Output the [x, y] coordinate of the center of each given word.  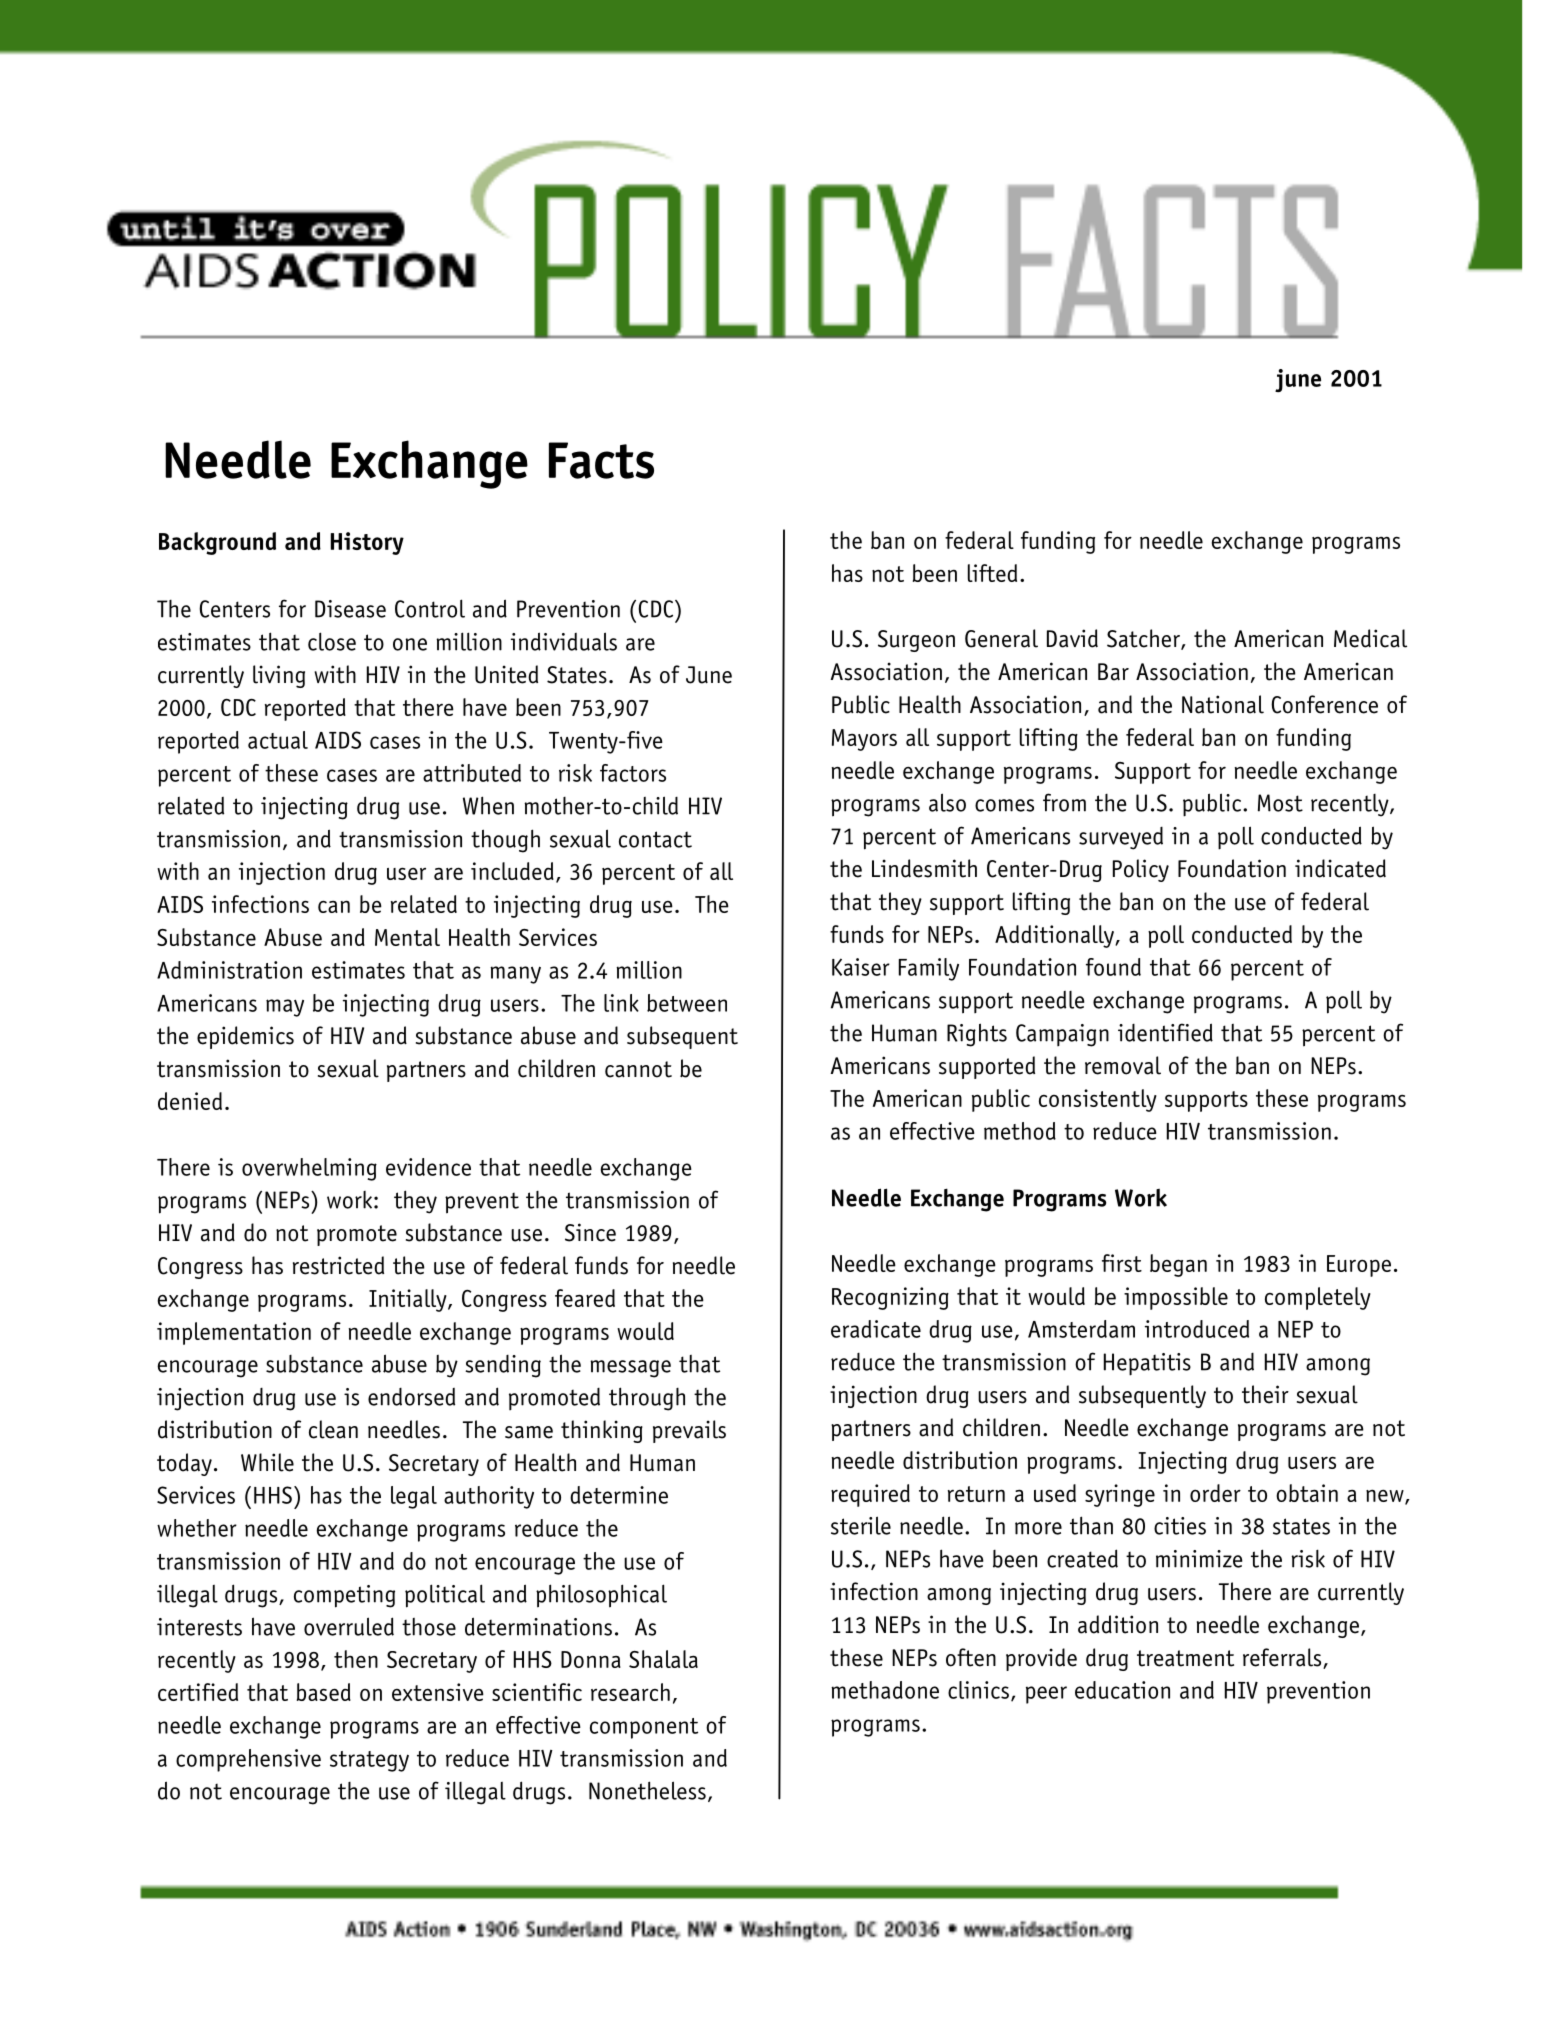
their [1265, 1394]
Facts [601, 460]
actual [278, 740]
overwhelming [309, 1169]
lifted [992, 573]
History [367, 543]
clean [333, 1429]
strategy [369, 1761]
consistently [1098, 1100]
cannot [638, 1069]
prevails [689, 1431]
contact [655, 839]
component [644, 1728]
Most [1280, 803]
